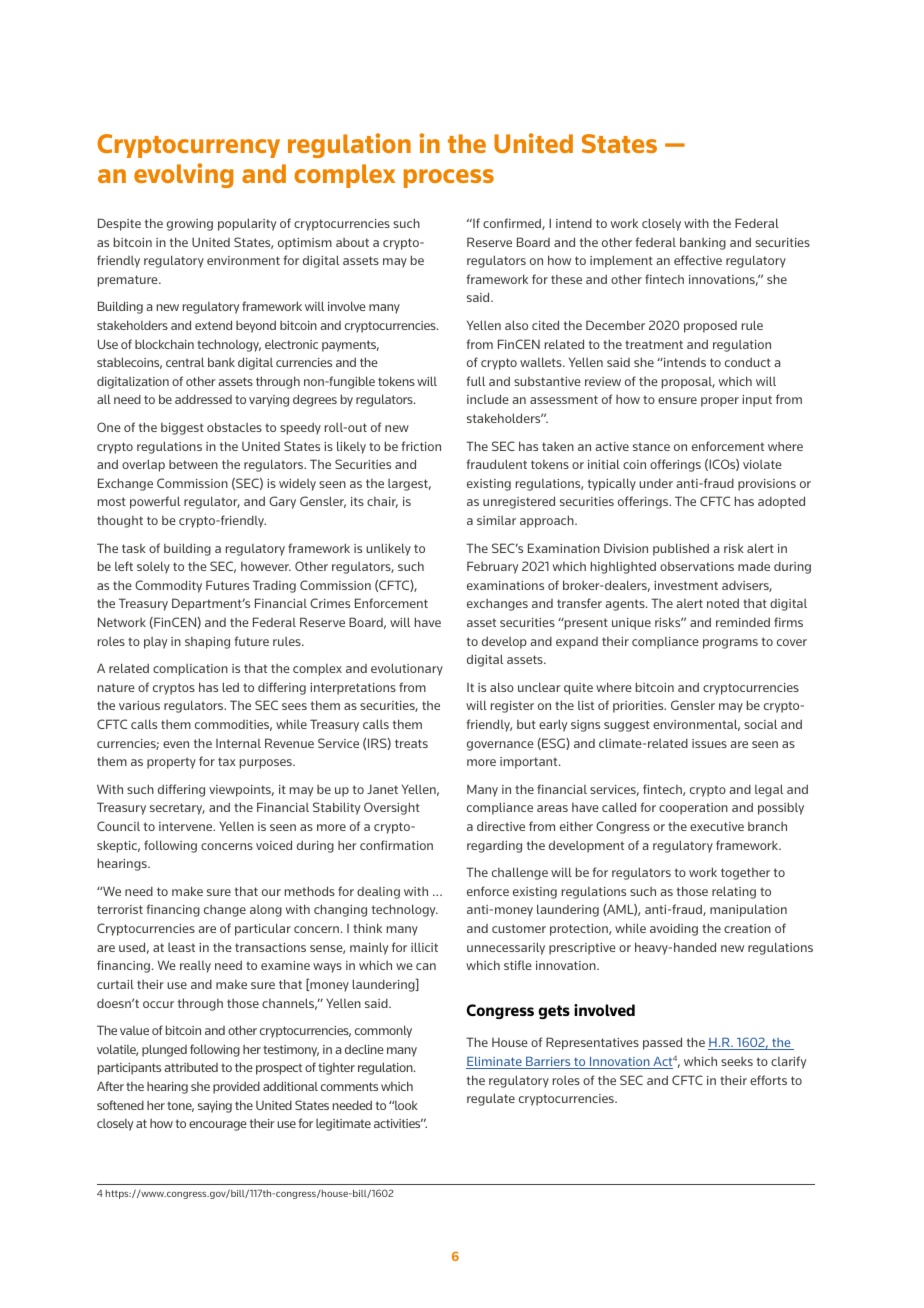 This screenshot has width=924, height=1308. Describe the element at coordinates (153, 567) in the screenshot. I see `solely` at that location.
